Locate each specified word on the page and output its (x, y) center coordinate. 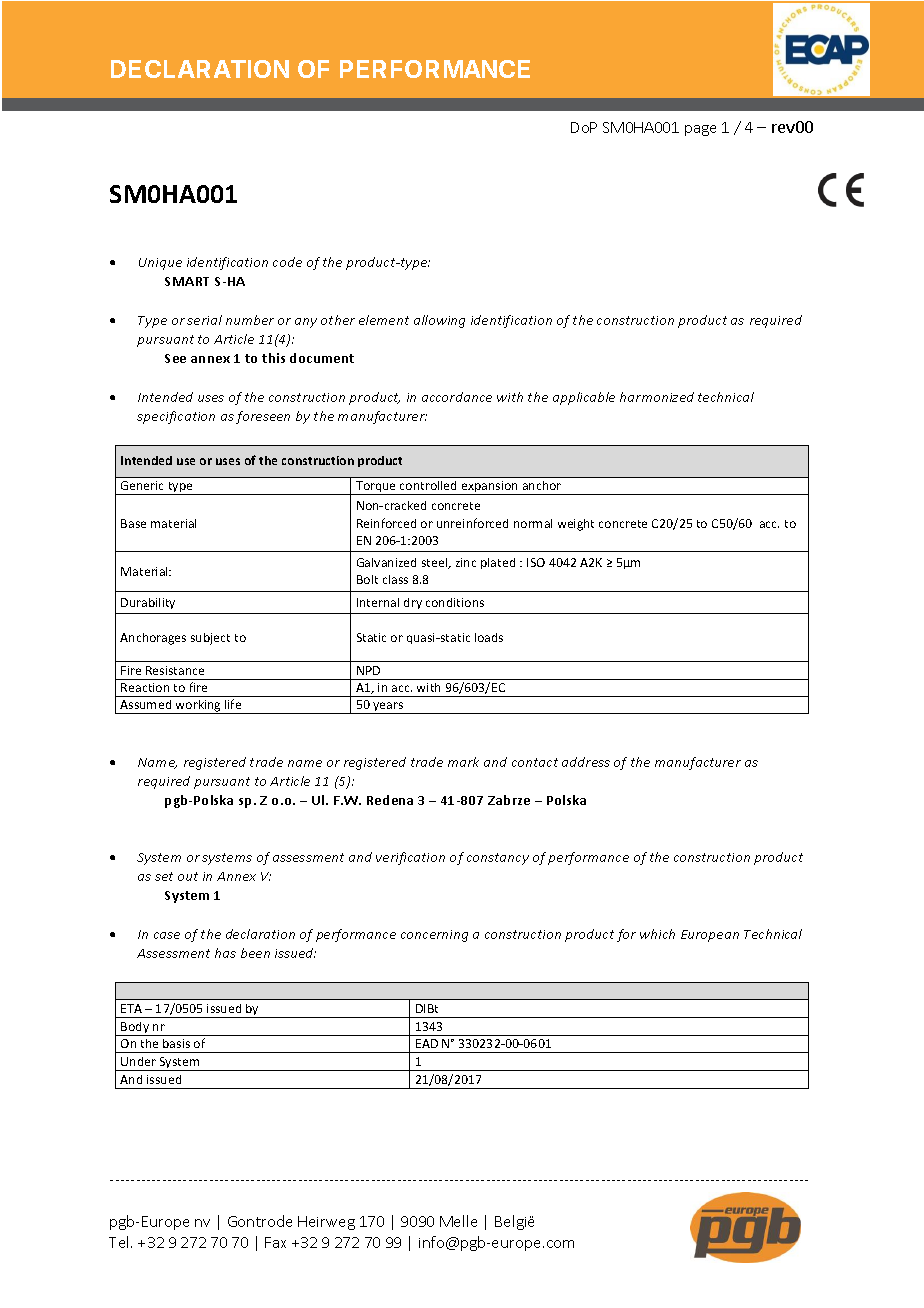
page (700, 130)
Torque (376, 488)
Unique (160, 264)
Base (133, 523)
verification (410, 858)
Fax (275, 1242)
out (188, 876)
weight (576, 525)
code (287, 262)
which (657, 934)
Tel (120, 1242)
